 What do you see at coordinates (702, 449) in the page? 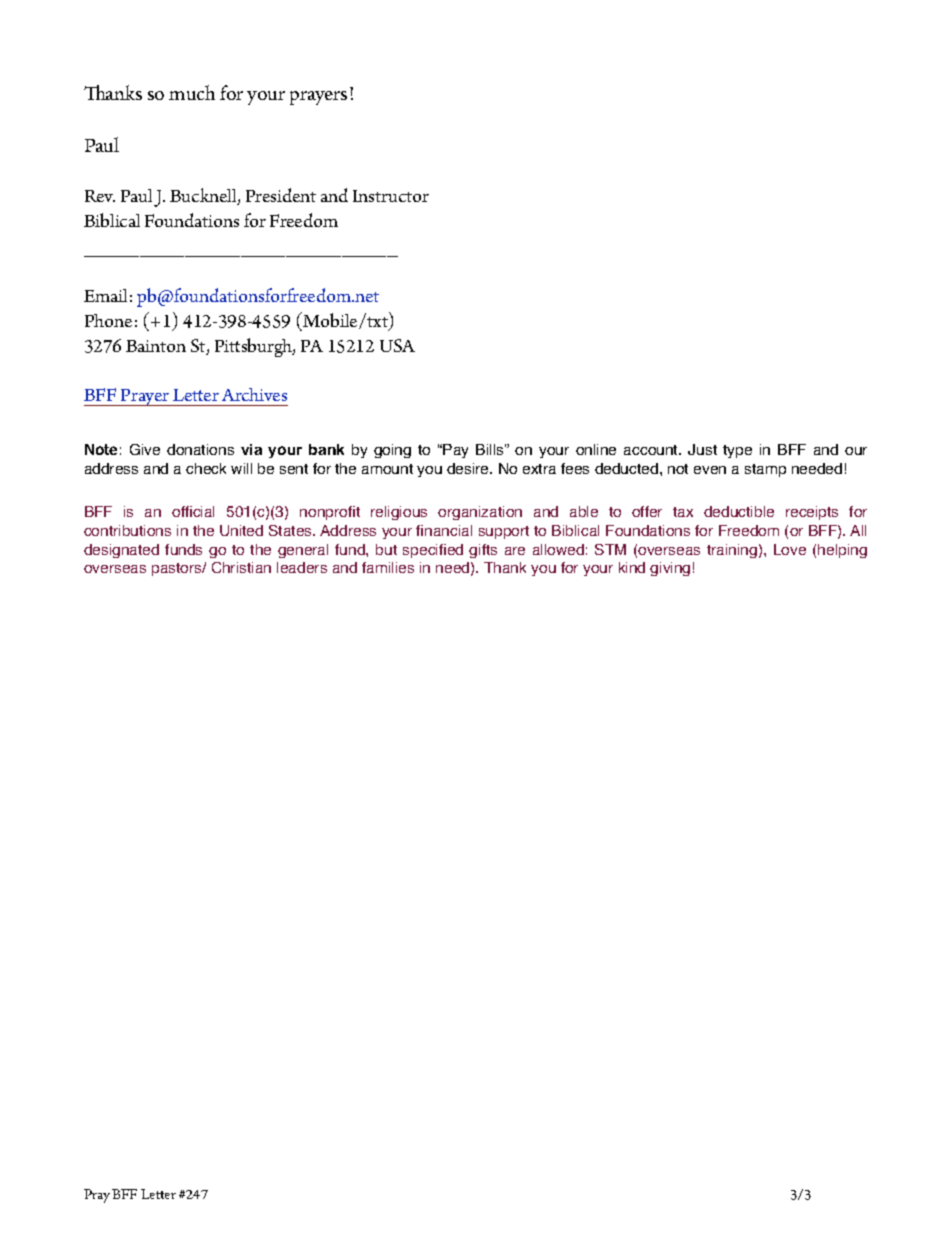
I see `Just` at bounding box center [702, 449].
